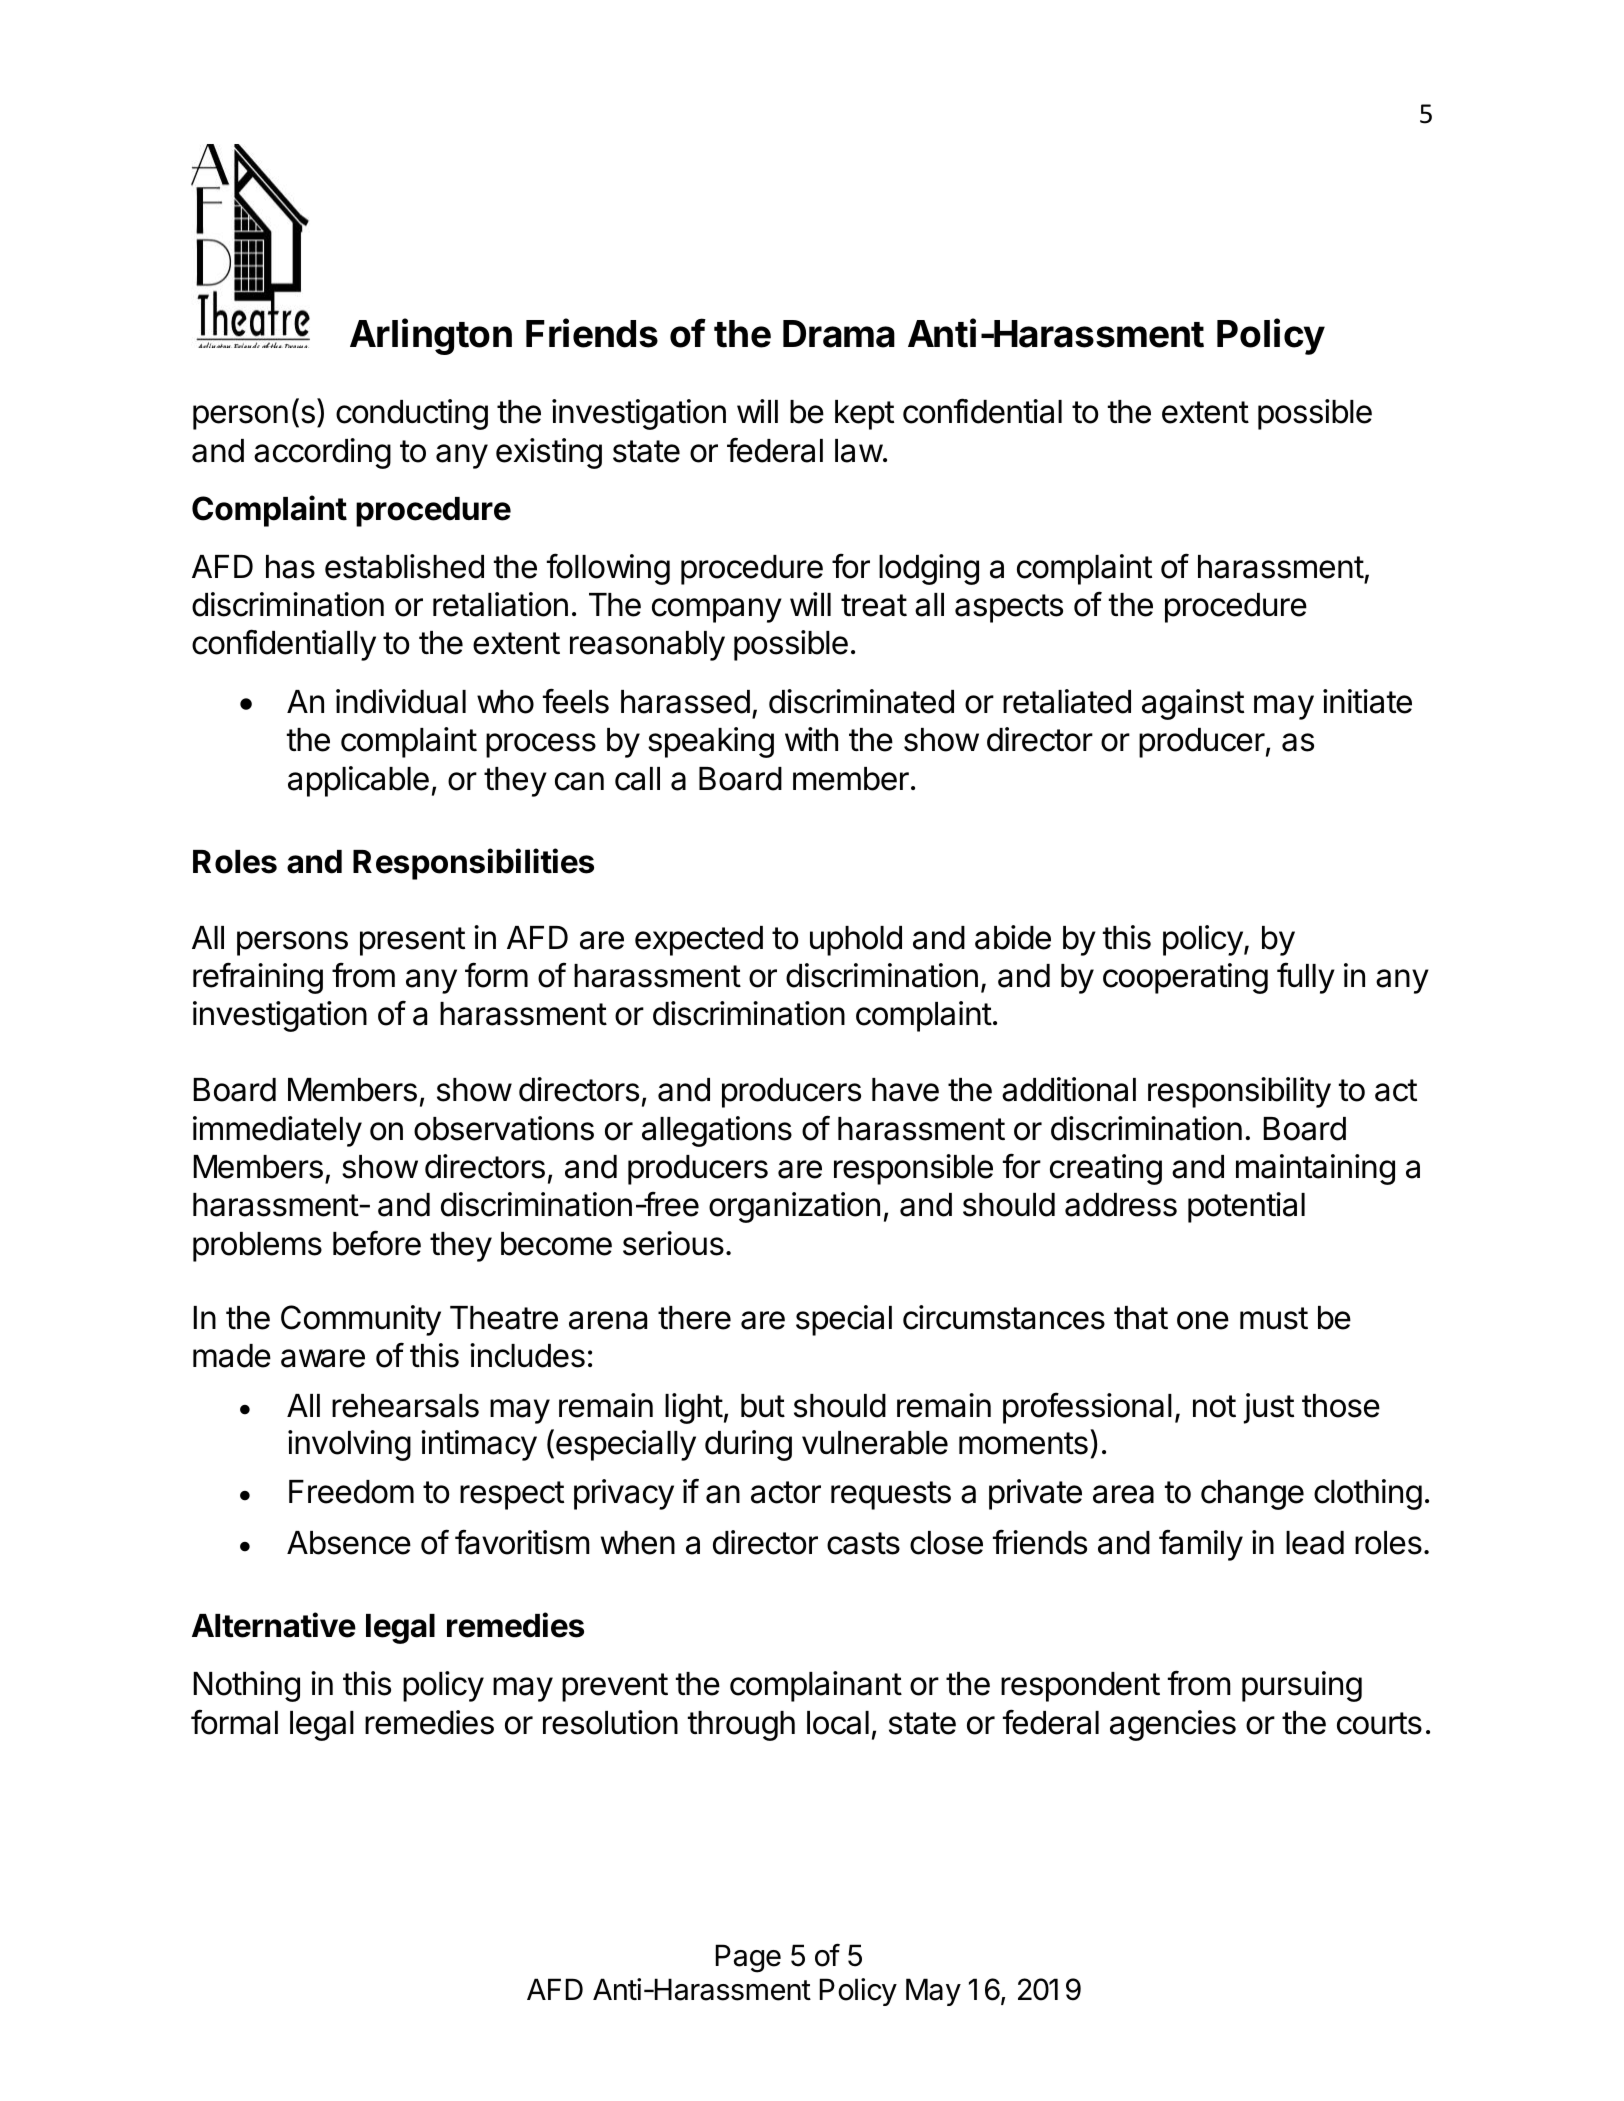 Image resolution: width=1624 pixels, height=2101 pixels. What do you see at coordinates (859, 451) in the screenshot?
I see `law` at bounding box center [859, 451].
